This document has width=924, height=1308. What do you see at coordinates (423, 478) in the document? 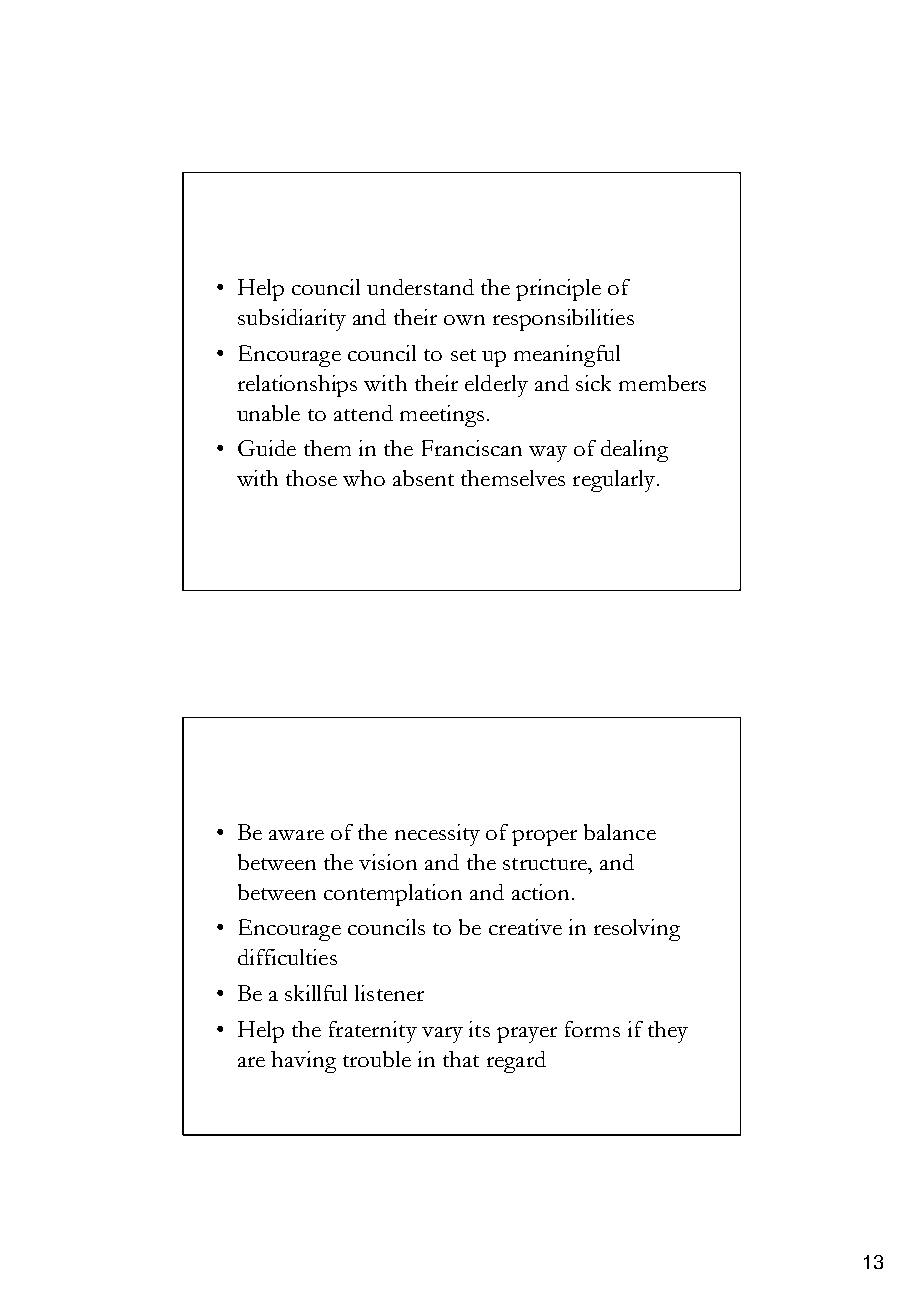
I see `absent` at bounding box center [423, 478].
